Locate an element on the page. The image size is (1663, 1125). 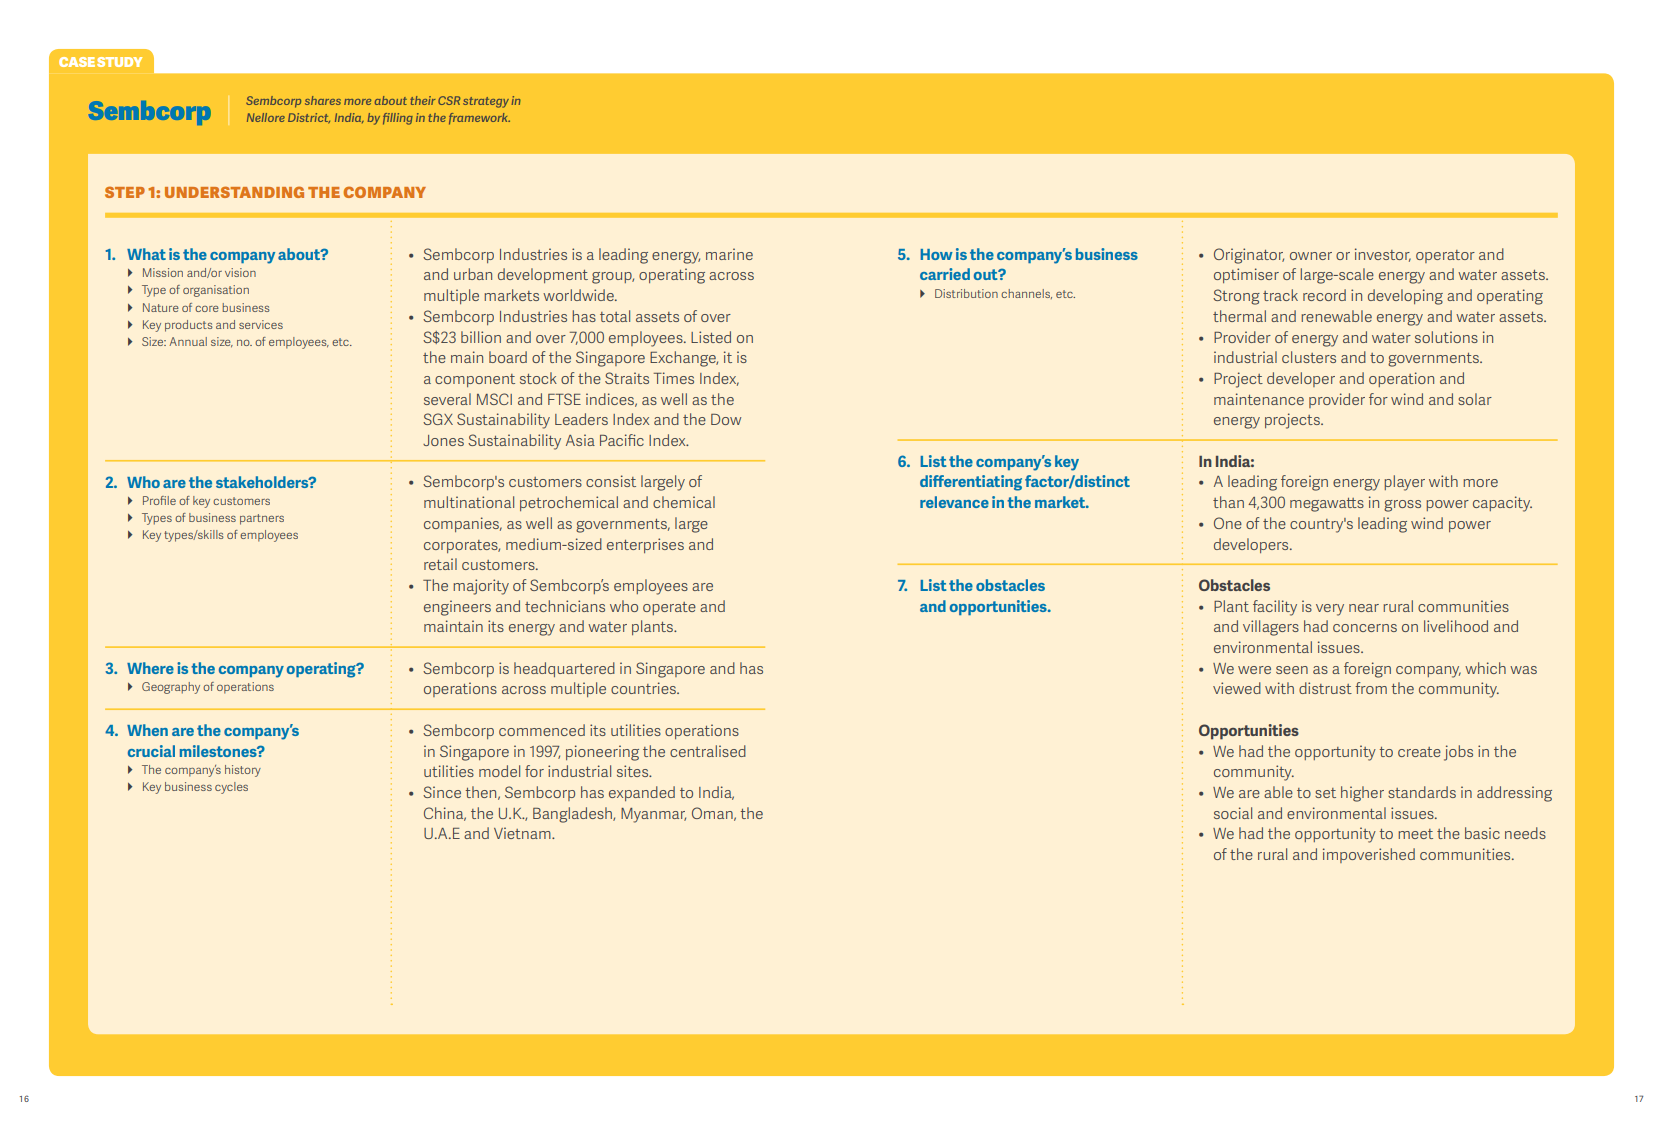
cycles is located at coordinates (231, 788).
